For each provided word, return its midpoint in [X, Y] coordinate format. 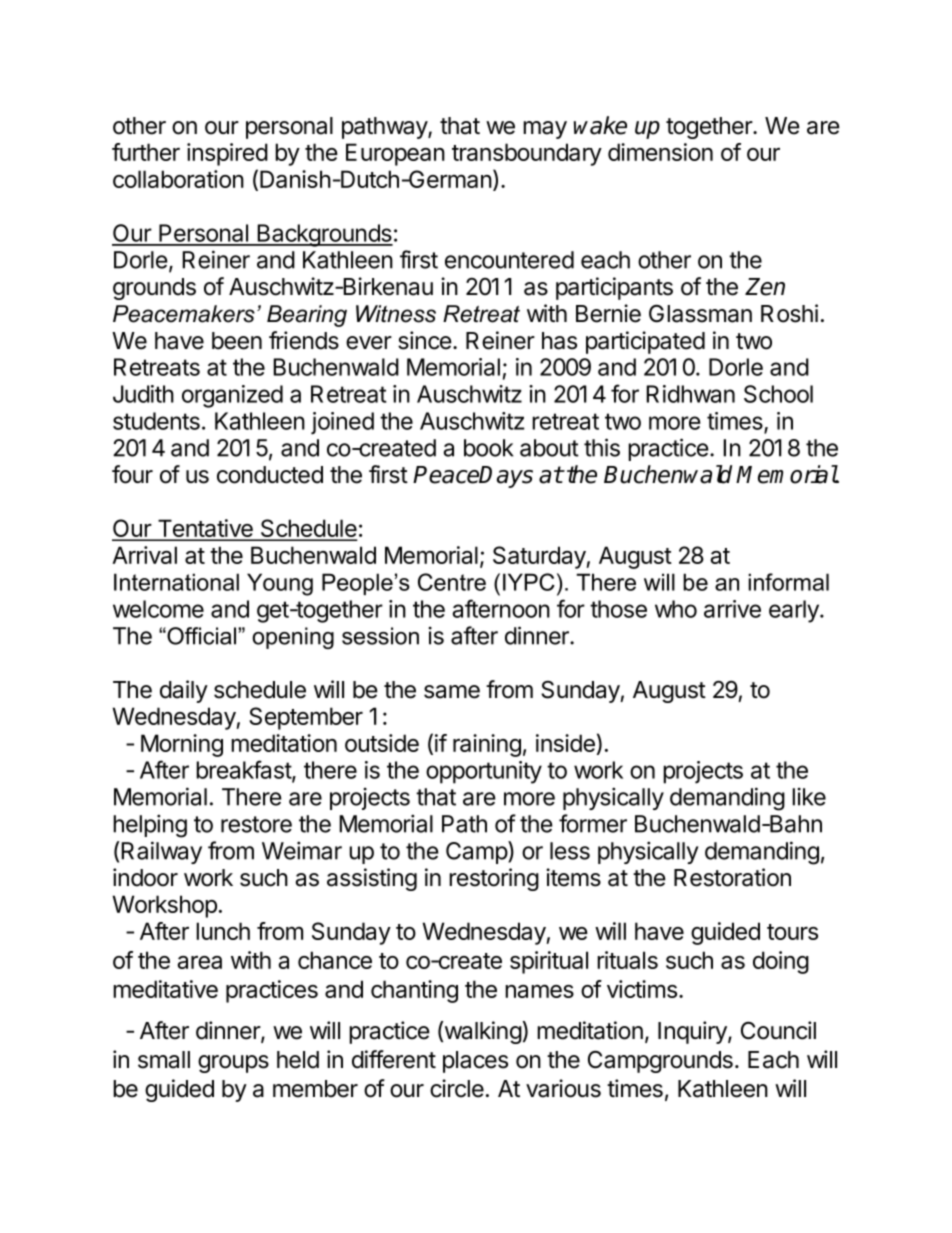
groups [233, 1064]
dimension [660, 152]
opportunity [484, 772]
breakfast [244, 770]
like [809, 796]
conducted [270, 475]
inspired [227, 154]
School [778, 394]
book [488, 448]
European [395, 154]
